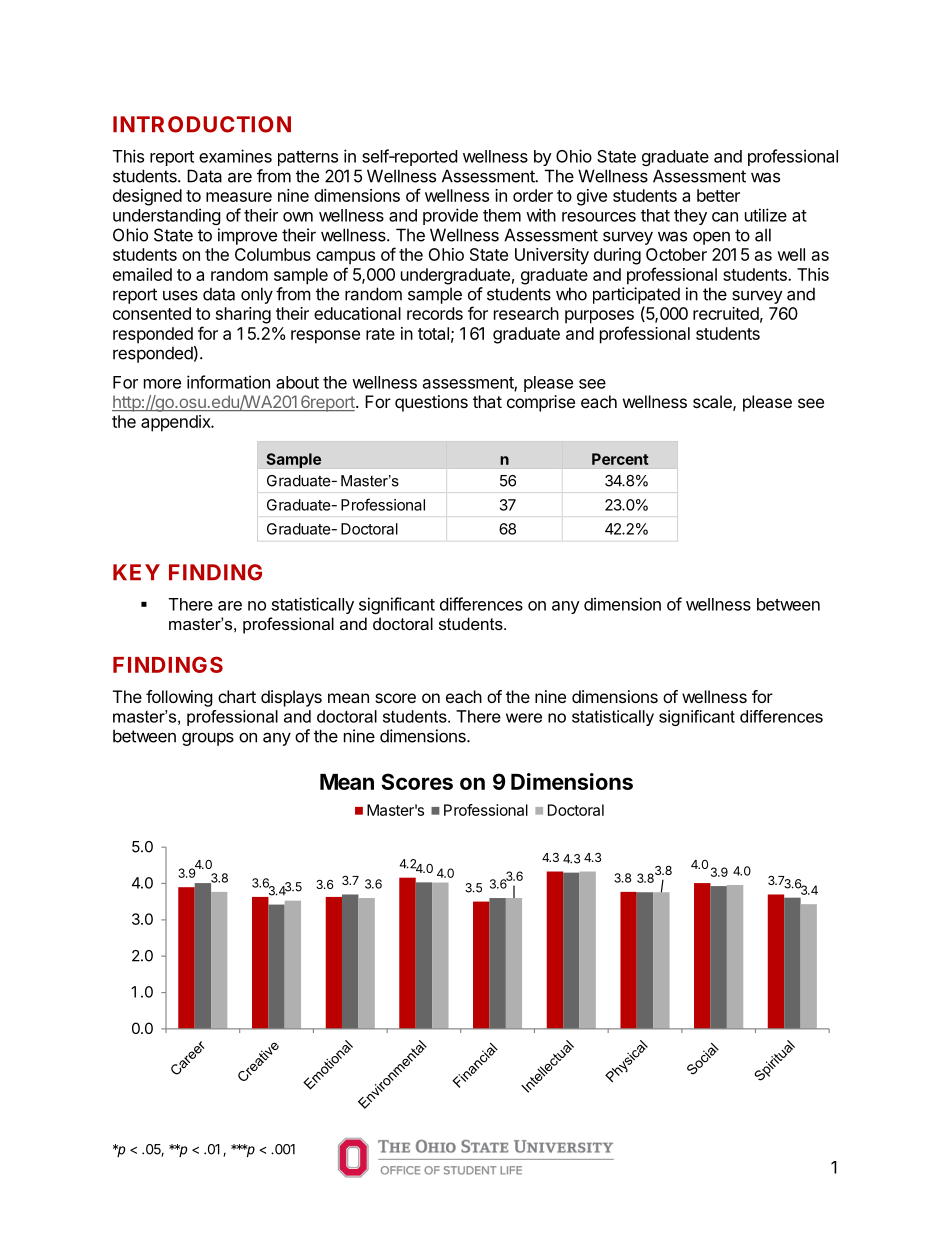 This screenshot has height=1233, width=952. What do you see at coordinates (620, 459) in the screenshot?
I see `Percent` at bounding box center [620, 459].
